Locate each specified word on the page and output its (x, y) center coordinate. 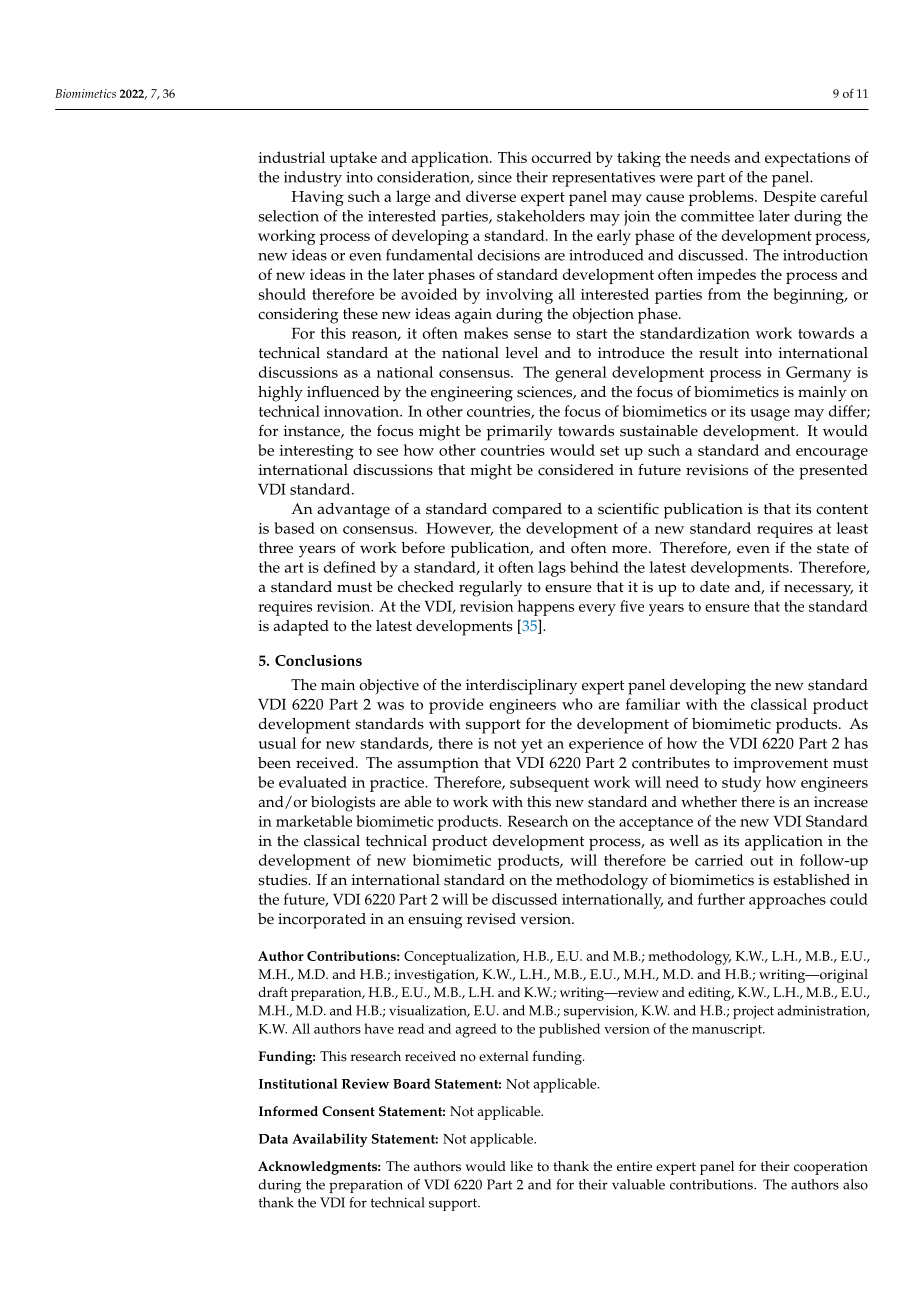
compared (527, 511)
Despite (789, 198)
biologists (343, 804)
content (842, 509)
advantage (353, 511)
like (521, 1166)
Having (317, 198)
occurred (561, 157)
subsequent (549, 784)
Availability (329, 1140)
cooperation (831, 1168)
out (762, 861)
